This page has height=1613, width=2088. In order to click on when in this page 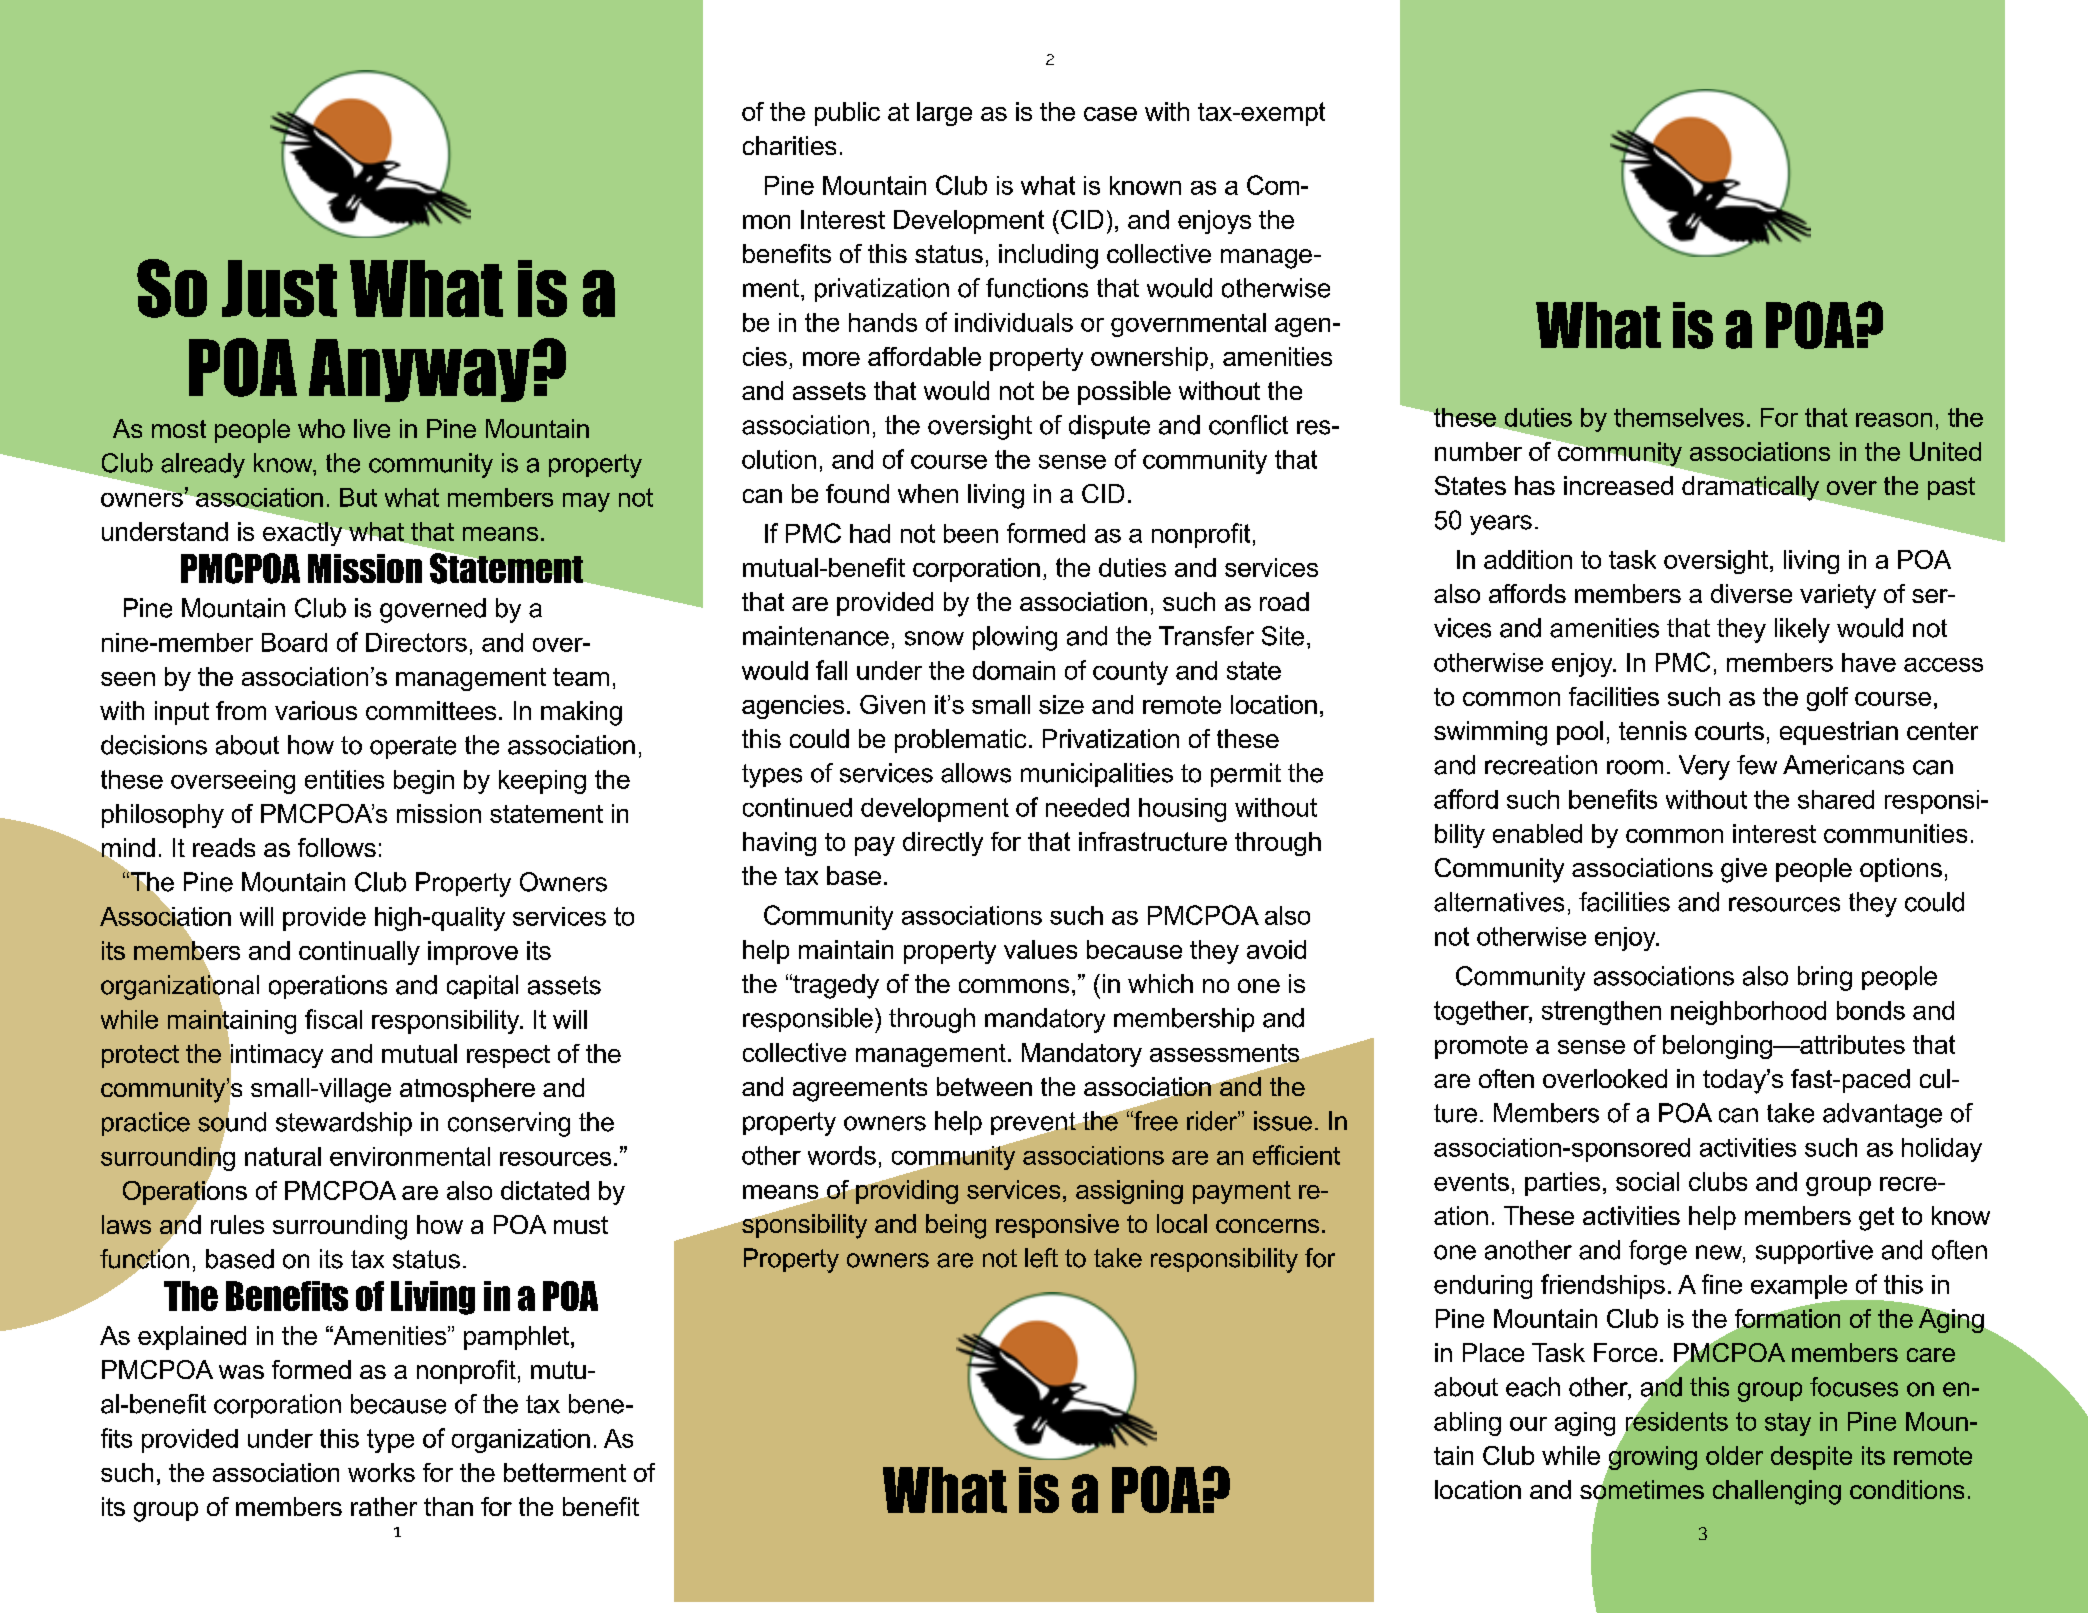, I will do `click(928, 493)`.
